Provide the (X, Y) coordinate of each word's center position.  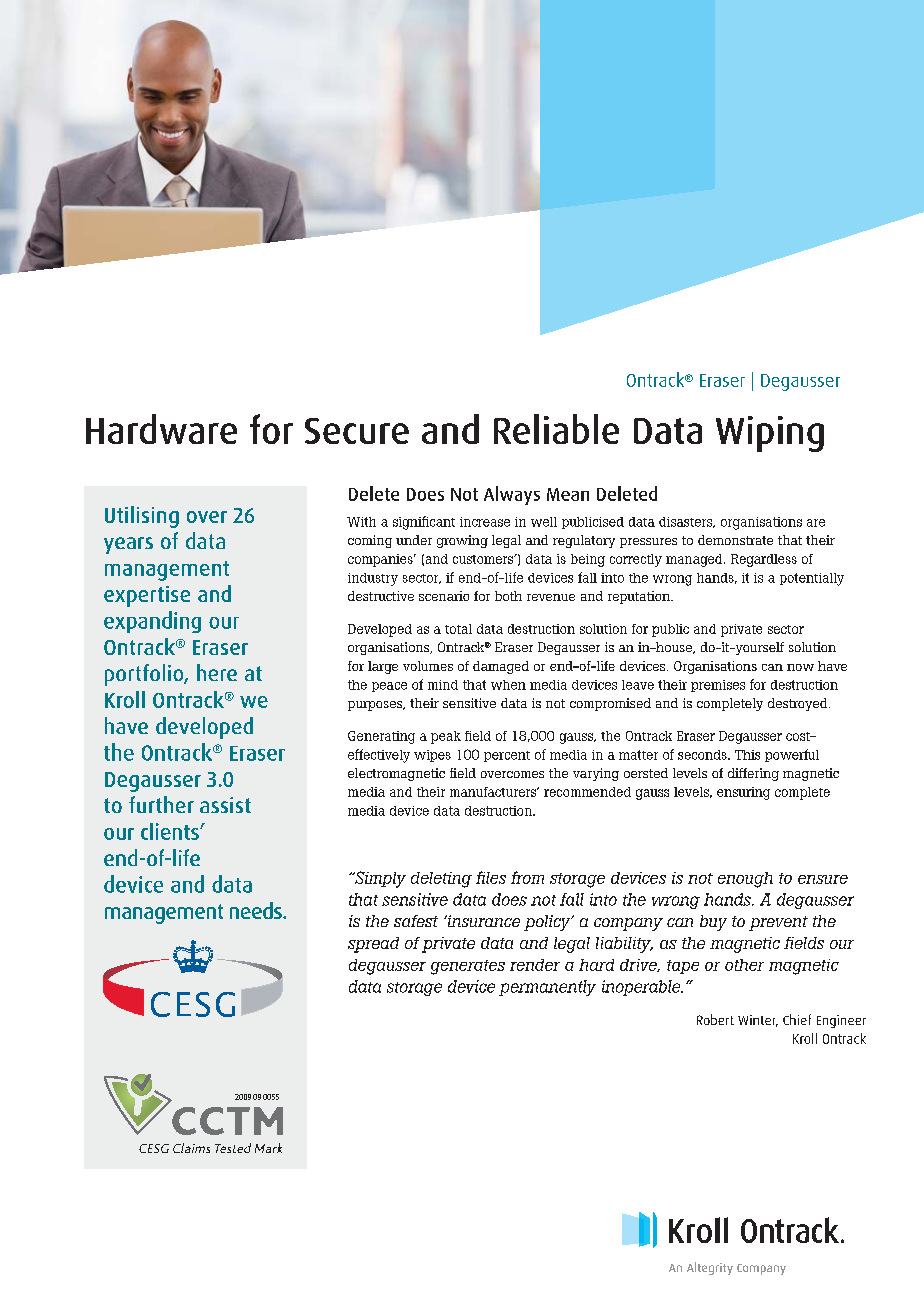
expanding (152, 622)
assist (225, 805)
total (458, 629)
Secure (357, 431)
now (800, 667)
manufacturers (494, 792)
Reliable (556, 429)
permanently (547, 988)
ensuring (743, 793)
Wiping (770, 434)
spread (373, 945)
